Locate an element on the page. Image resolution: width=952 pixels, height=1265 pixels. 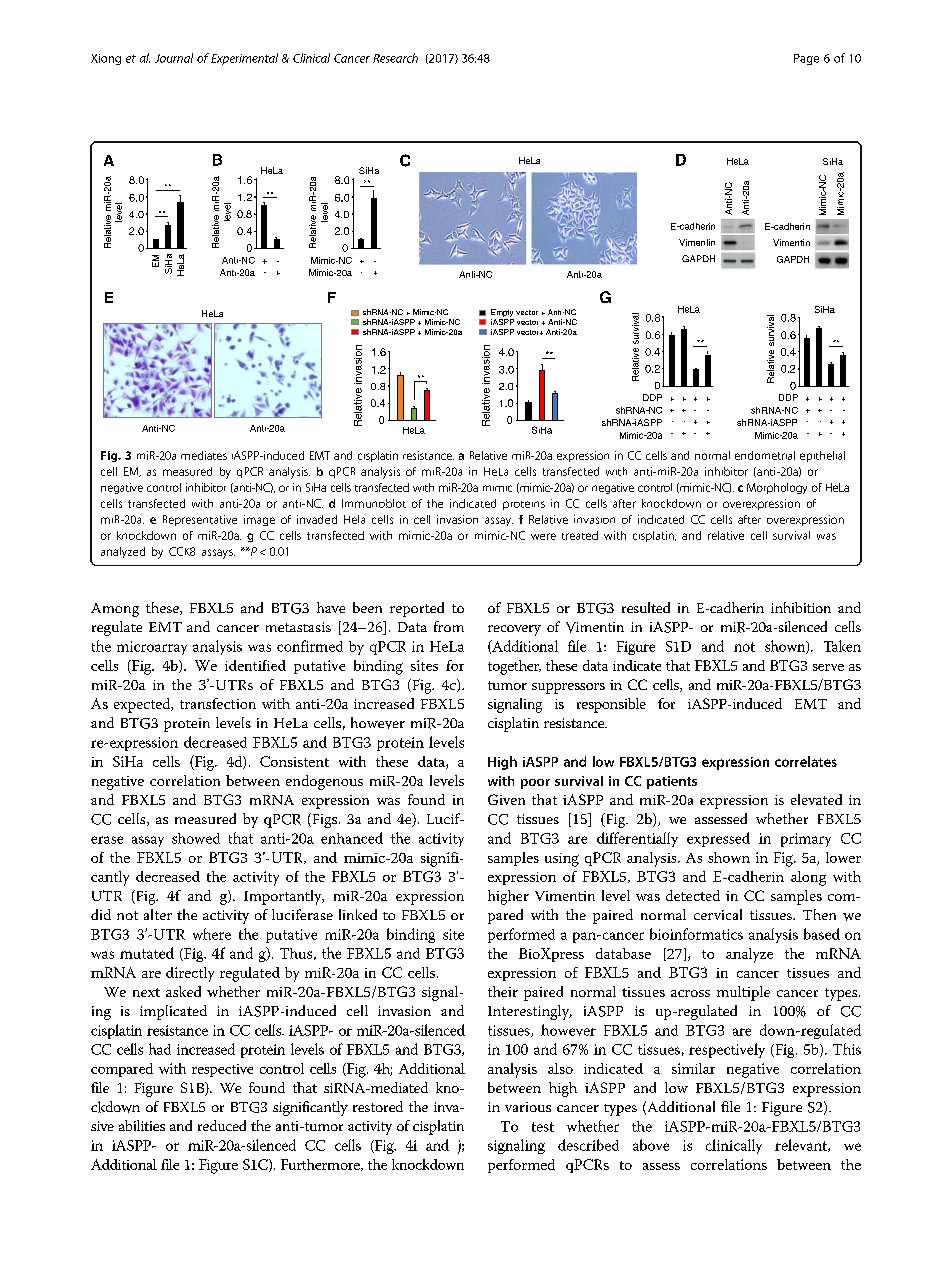
reduced is located at coordinates (222, 1125).
